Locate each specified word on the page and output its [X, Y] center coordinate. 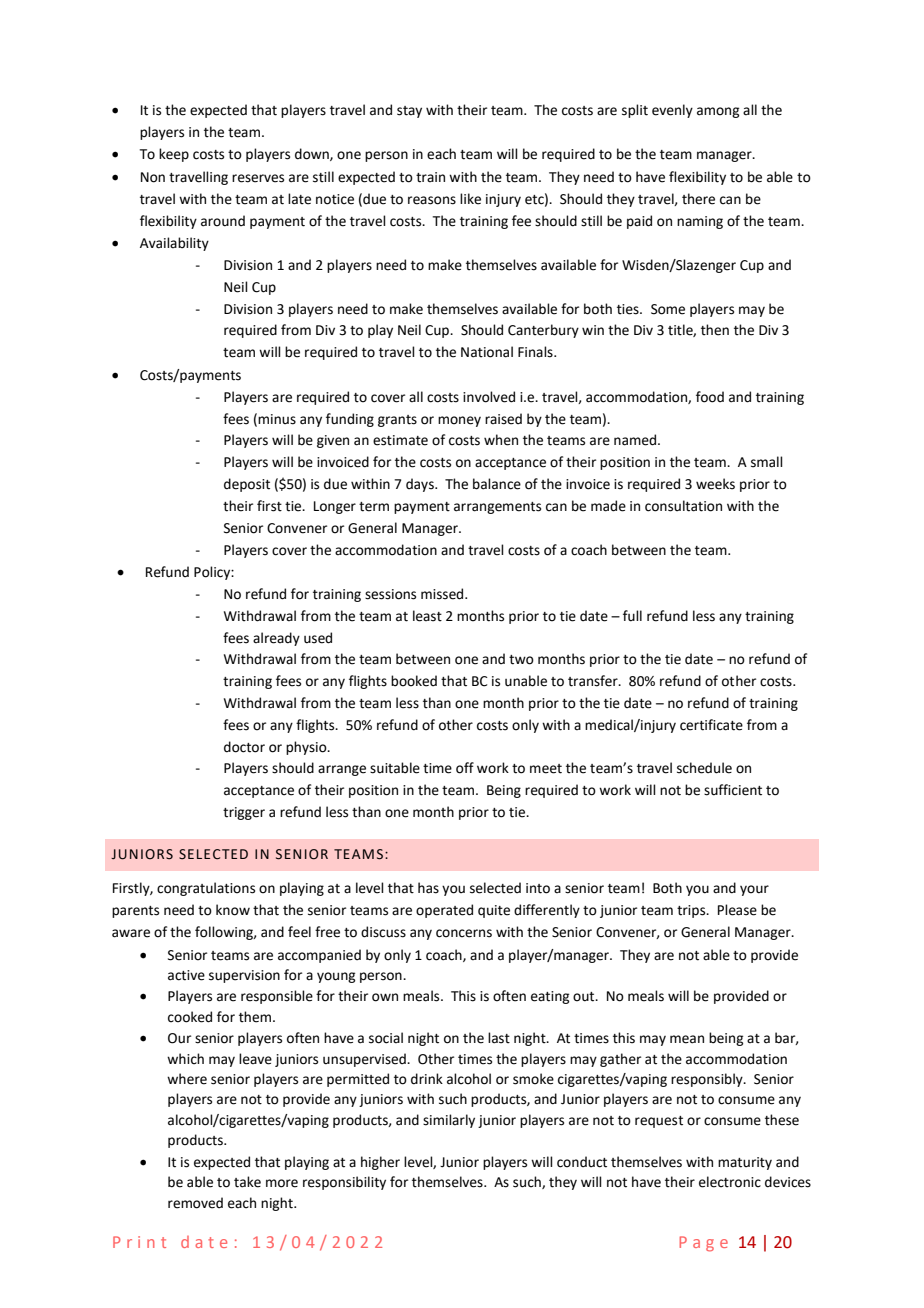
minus [277, 419]
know [233, 910]
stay [409, 112]
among [718, 112]
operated [444, 911]
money [459, 421]
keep [174, 155]
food [710, 397]
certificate [711, 725]
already [276, 639]
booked [414, 681]
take [247, 1182]
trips [692, 911]
